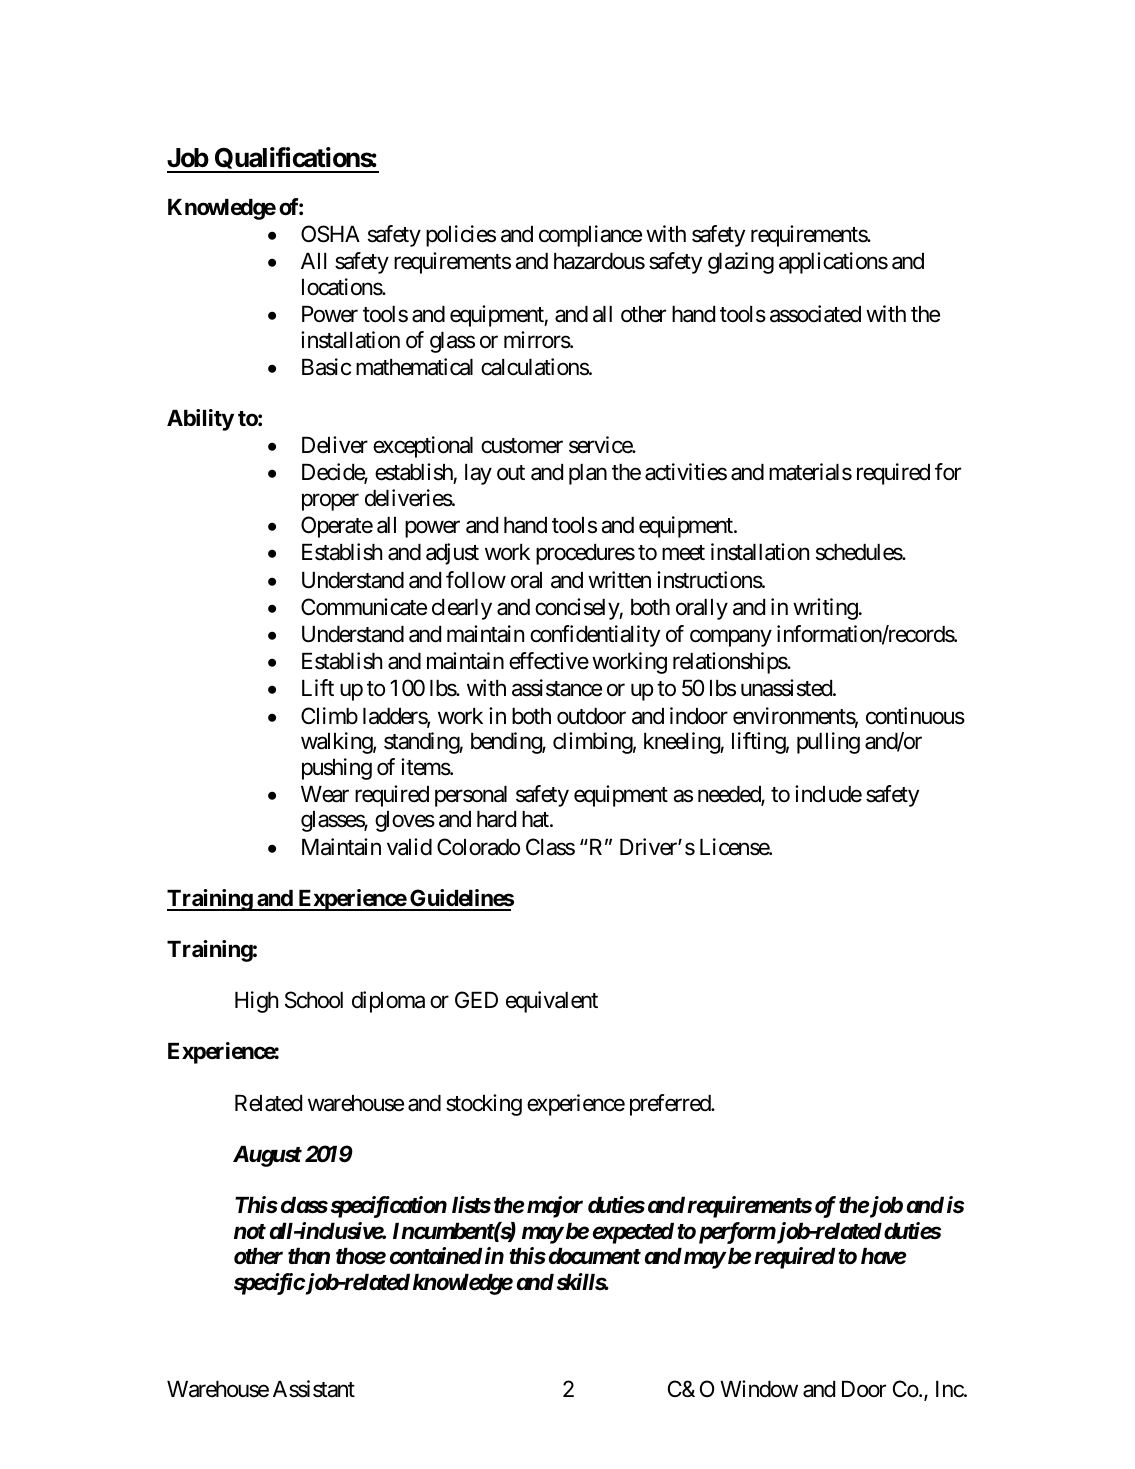 This screenshot has height=1469, width=1135. What do you see at coordinates (325, 794) in the screenshot?
I see `Wear` at bounding box center [325, 794].
